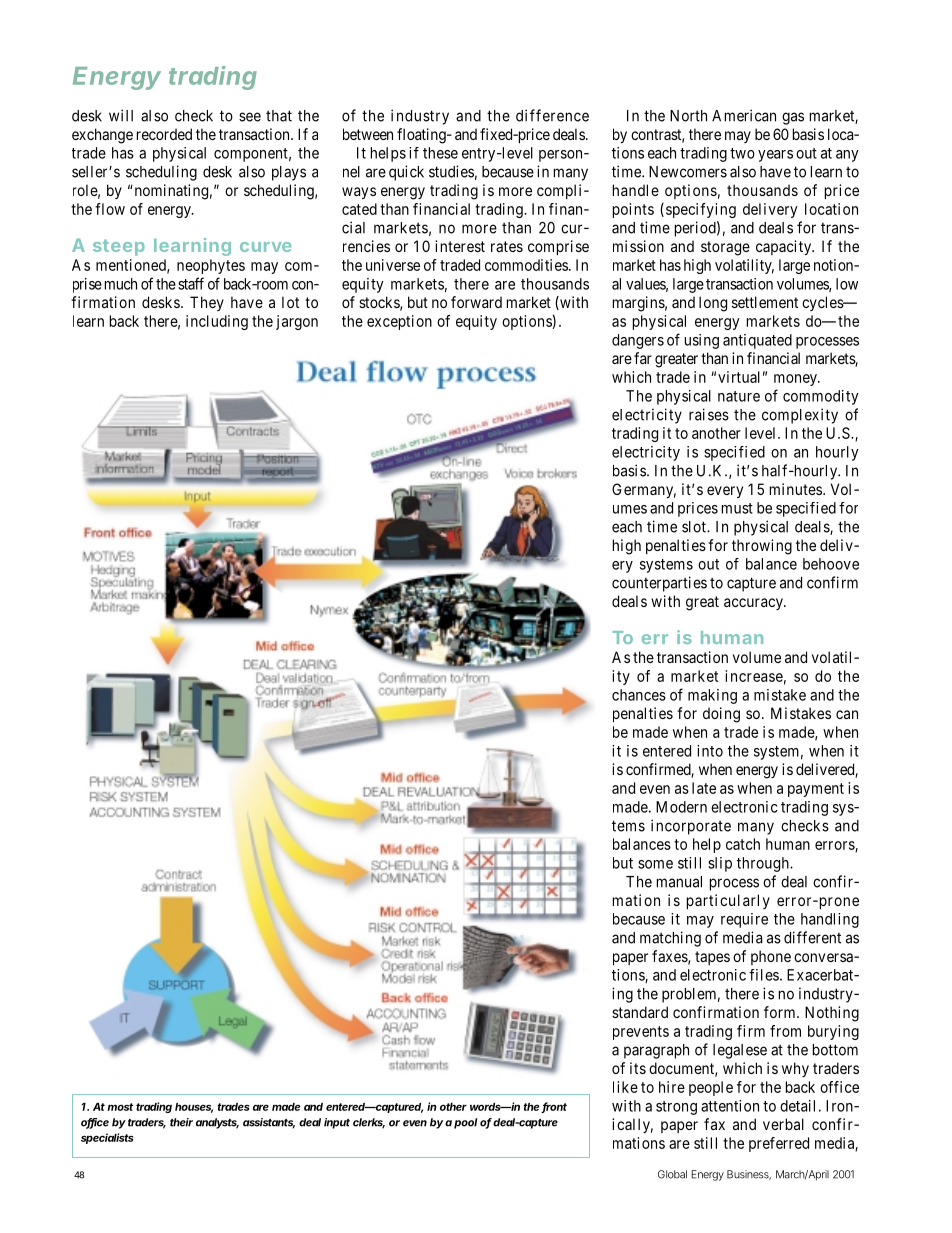  I want to click on pool, so click(466, 1123).
